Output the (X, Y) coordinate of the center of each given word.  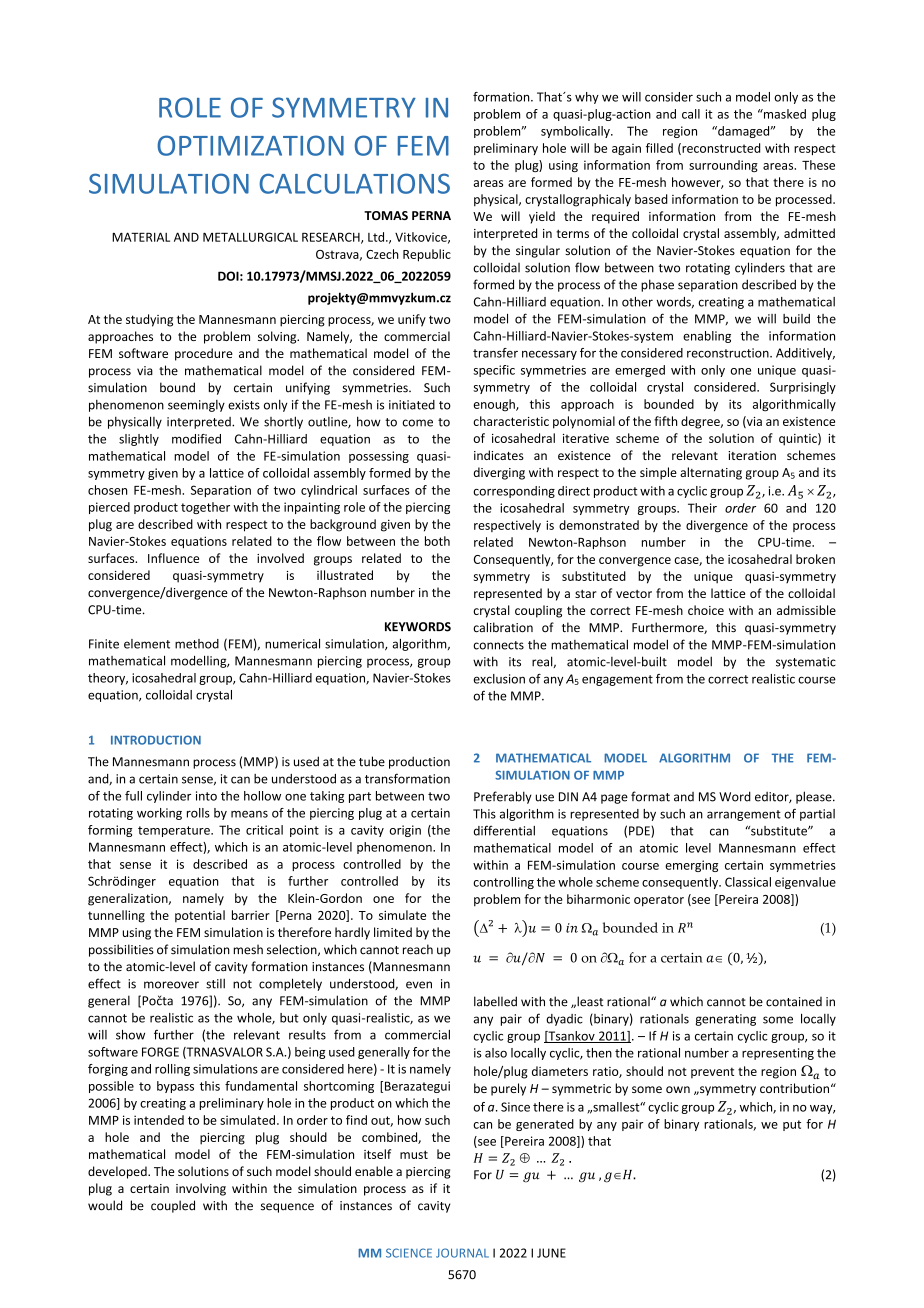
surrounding (723, 166)
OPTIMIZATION (250, 145)
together (205, 508)
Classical (748, 882)
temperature (175, 831)
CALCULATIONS (354, 183)
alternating (711, 473)
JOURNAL (462, 1253)
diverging (499, 473)
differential (504, 830)
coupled (173, 1206)
